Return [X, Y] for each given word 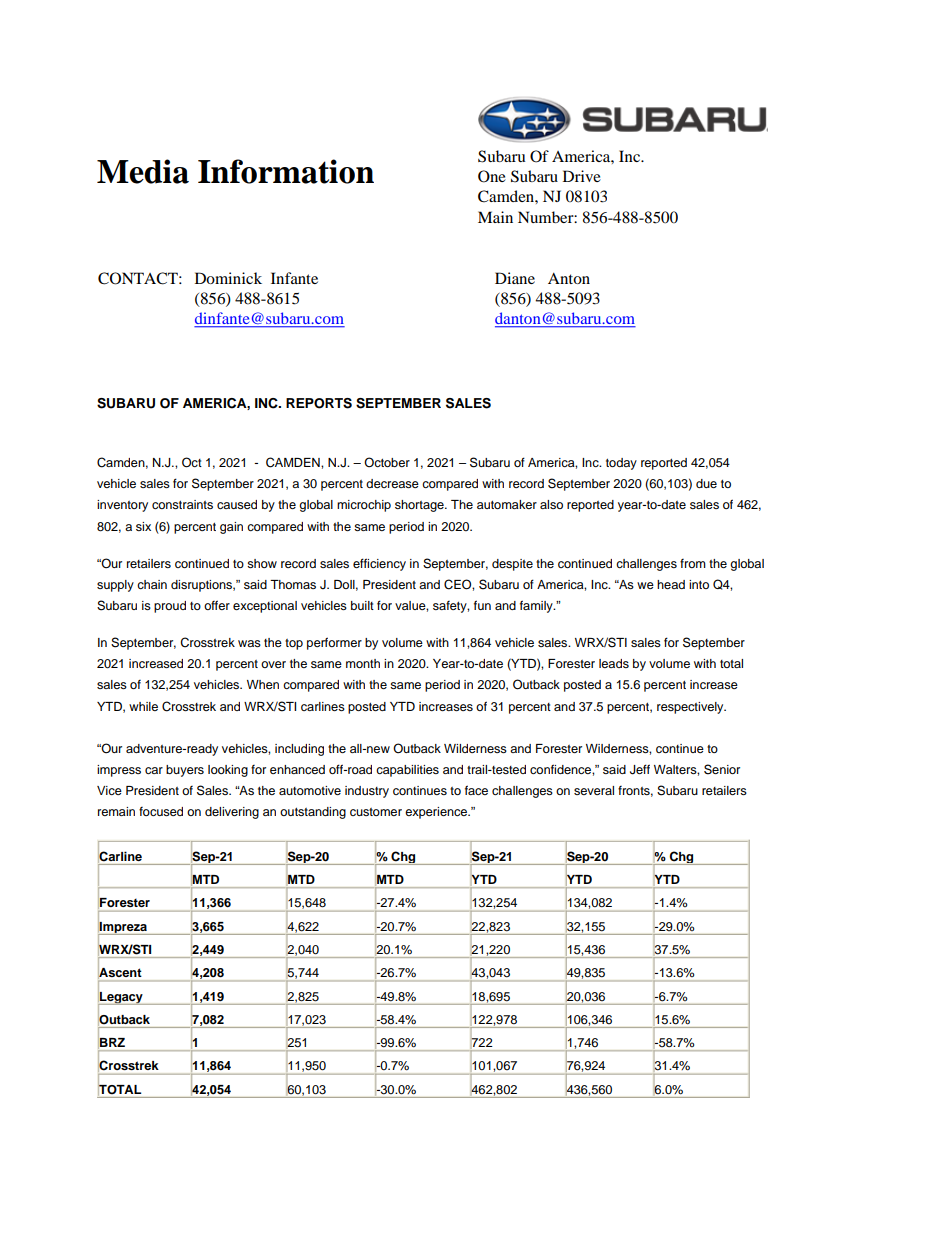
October [387, 462]
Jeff [640, 769]
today [621, 464]
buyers [185, 771]
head [671, 584]
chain [152, 584]
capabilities [407, 771]
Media [143, 171]
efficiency [379, 564]
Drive [582, 176]
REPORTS [319, 403]
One [492, 176]
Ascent [120, 972]
